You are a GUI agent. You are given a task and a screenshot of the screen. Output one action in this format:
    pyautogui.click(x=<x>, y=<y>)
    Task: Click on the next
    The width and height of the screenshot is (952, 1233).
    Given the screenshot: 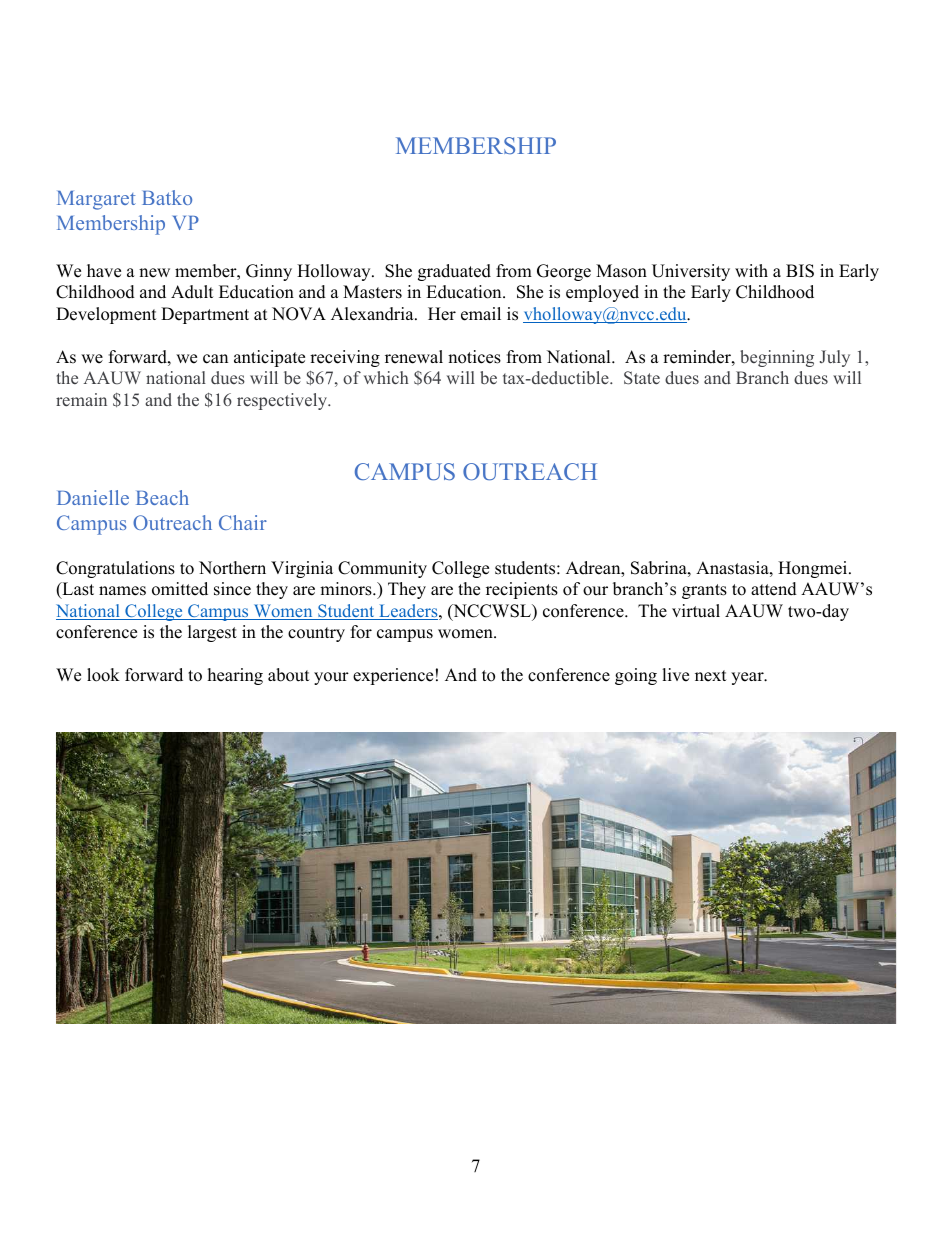 What is the action you would take?
    pyautogui.click(x=711, y=676)
